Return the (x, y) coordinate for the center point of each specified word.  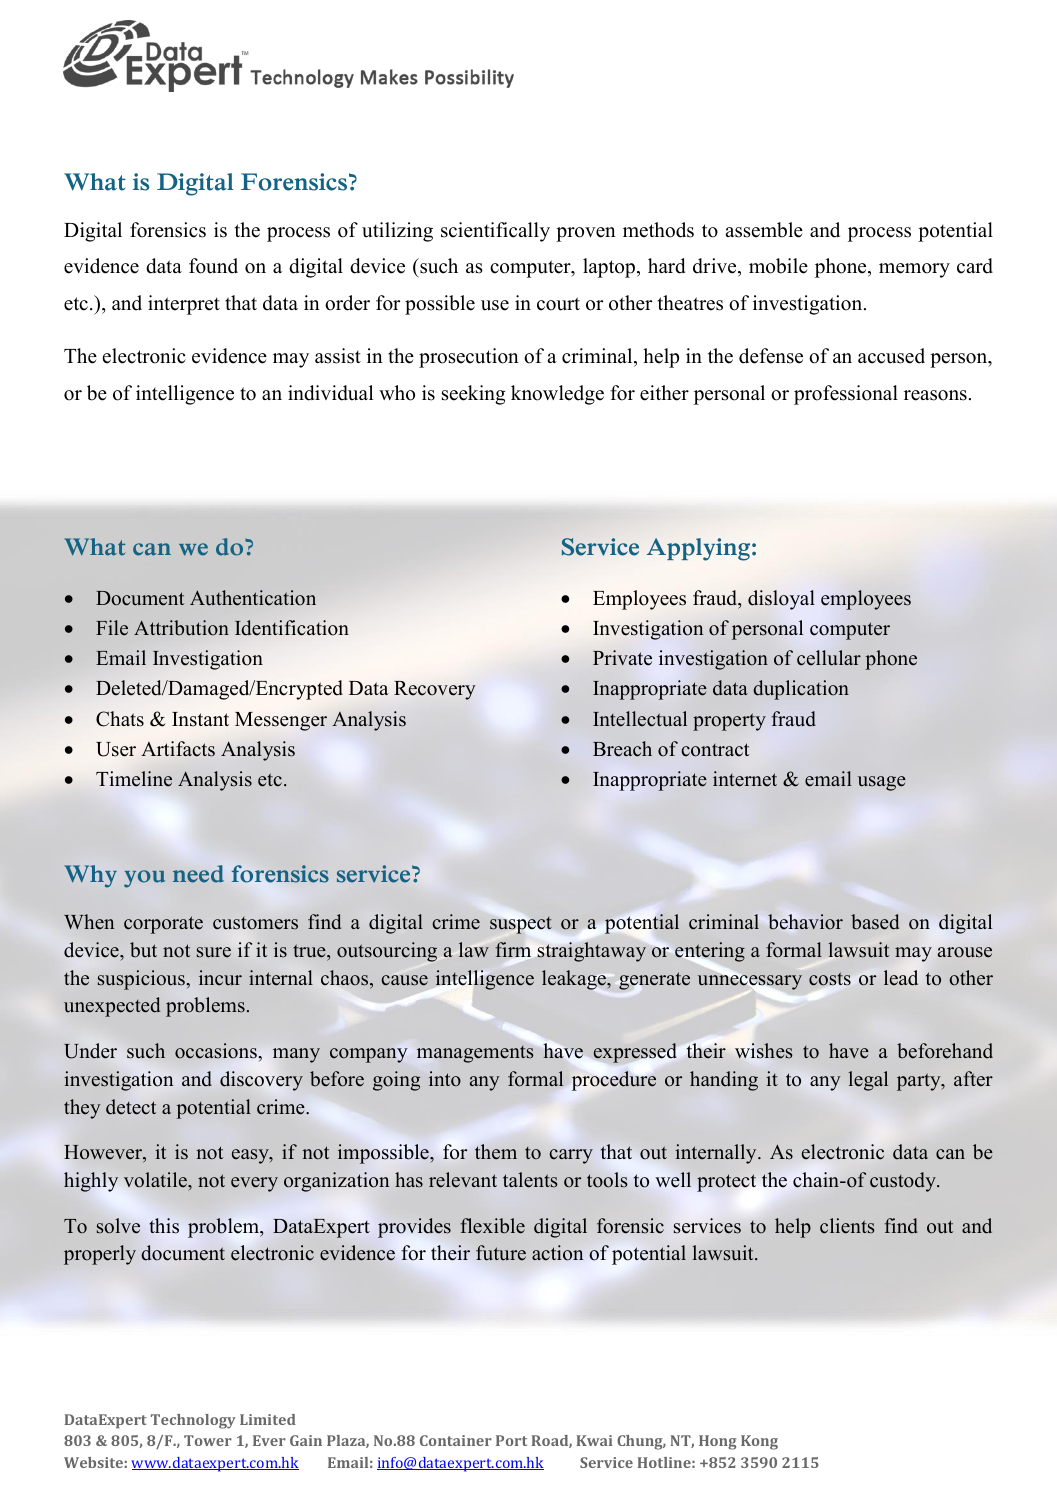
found (213, 266)
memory (914, 270)
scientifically (495, 232)
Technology (193, 1421)
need (198, 874)
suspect (521, 925)
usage (882, 783)
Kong (759, 1442)
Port (511, 1440)
